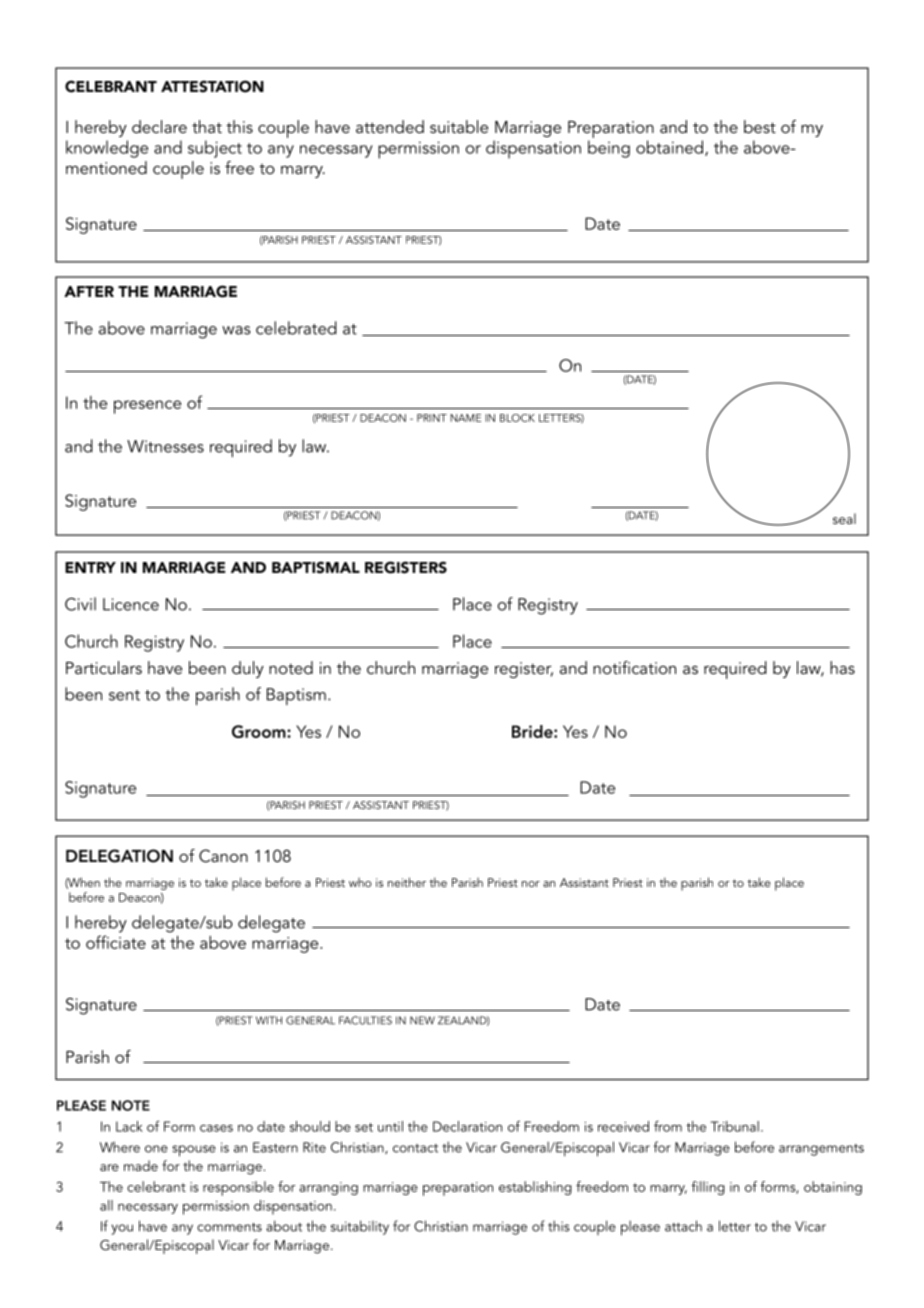 This screenshot has height=1308, width=924. Describe the element at coordinates (141, 1165) in the screenshot. I see `made` at that location.
